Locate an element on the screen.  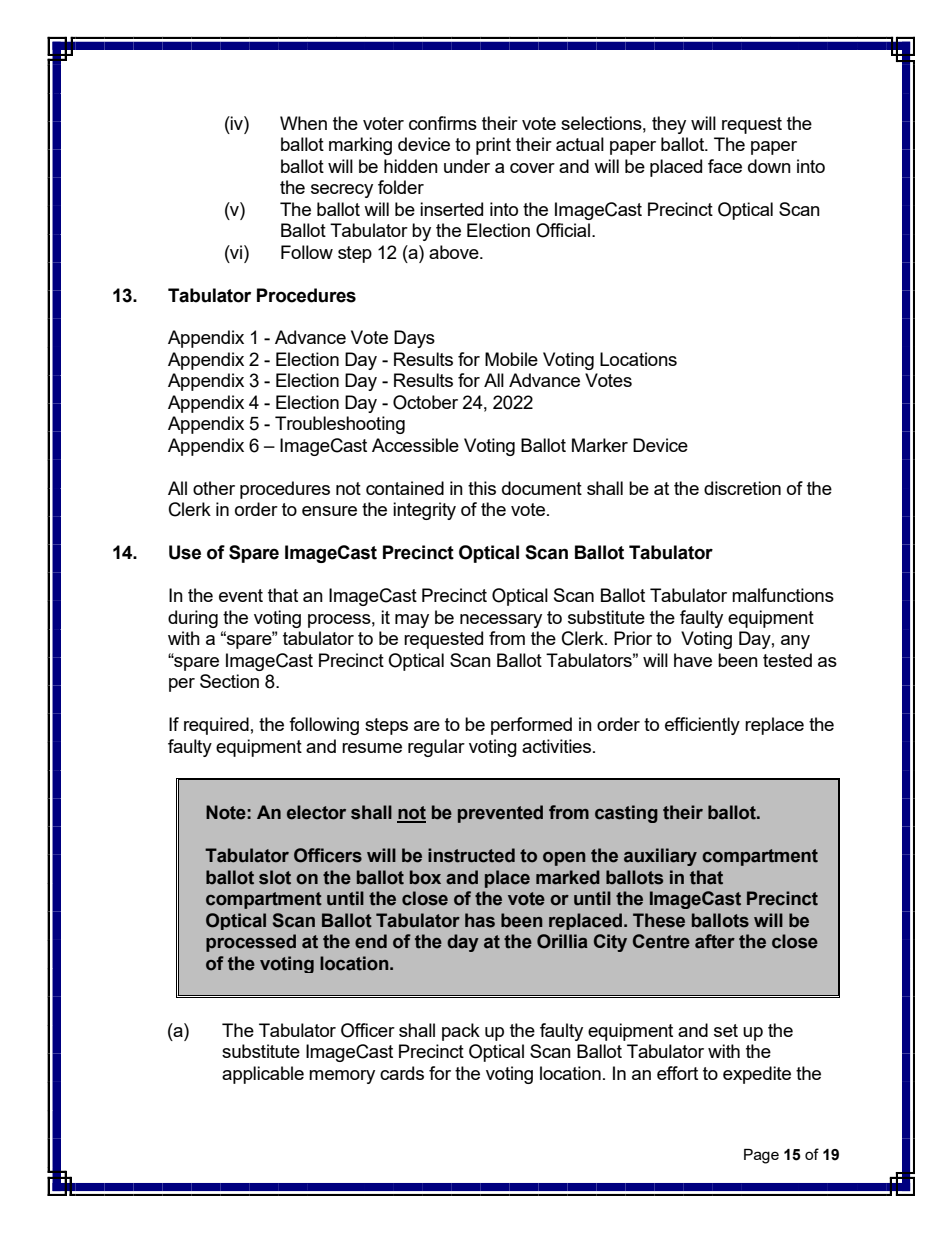
cards is located at coordinates (402, 1073).
